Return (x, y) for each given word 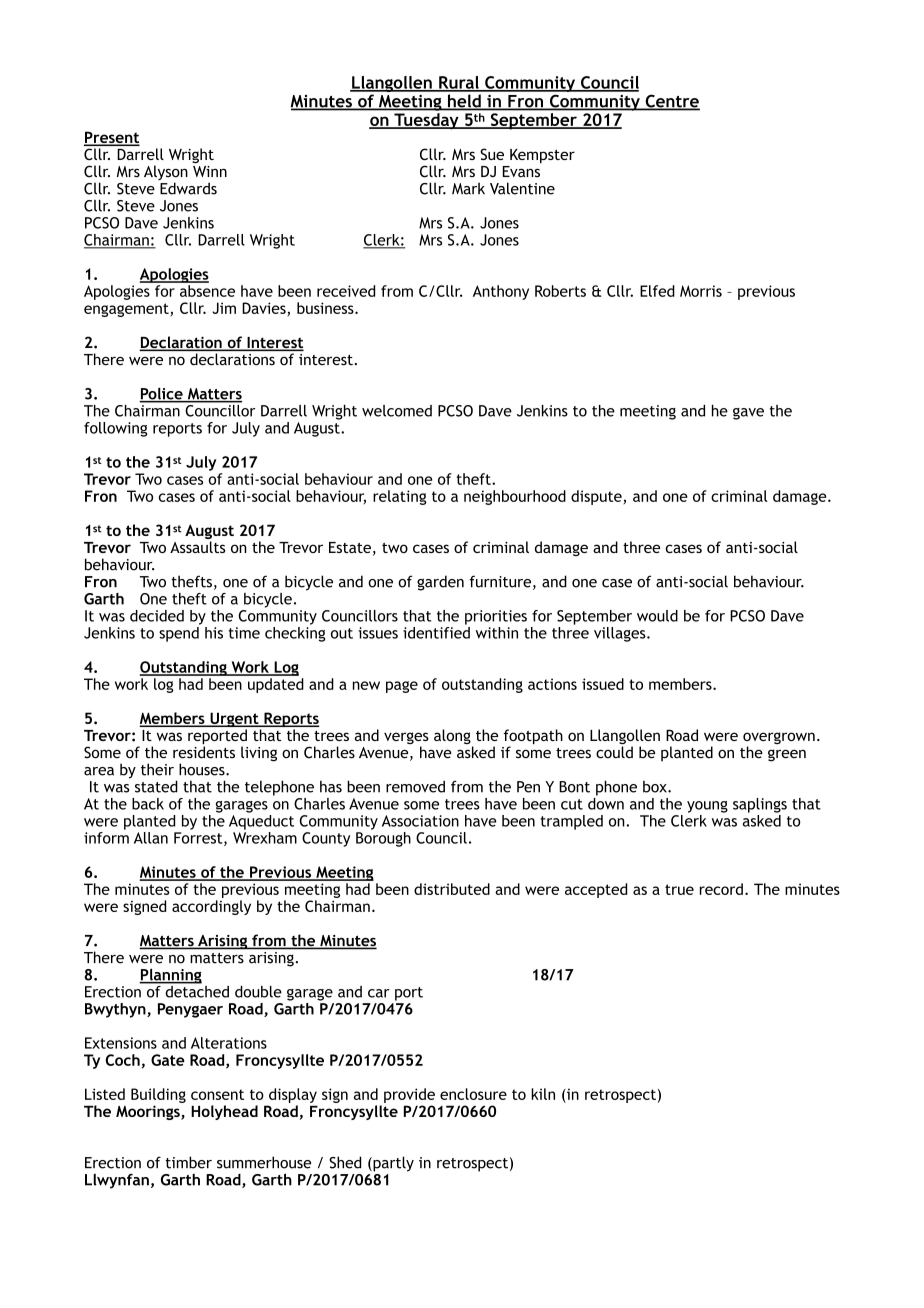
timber (188, 1162)
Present (112, 138)
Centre (671, 102)
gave (748, 414)
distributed (452, 889)
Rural (459, 83)
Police (162, 394)
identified (436, 633)
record (721, 889)
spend (179, 634)
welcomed (397, 411)
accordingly (211, 907)
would (657, 616)
